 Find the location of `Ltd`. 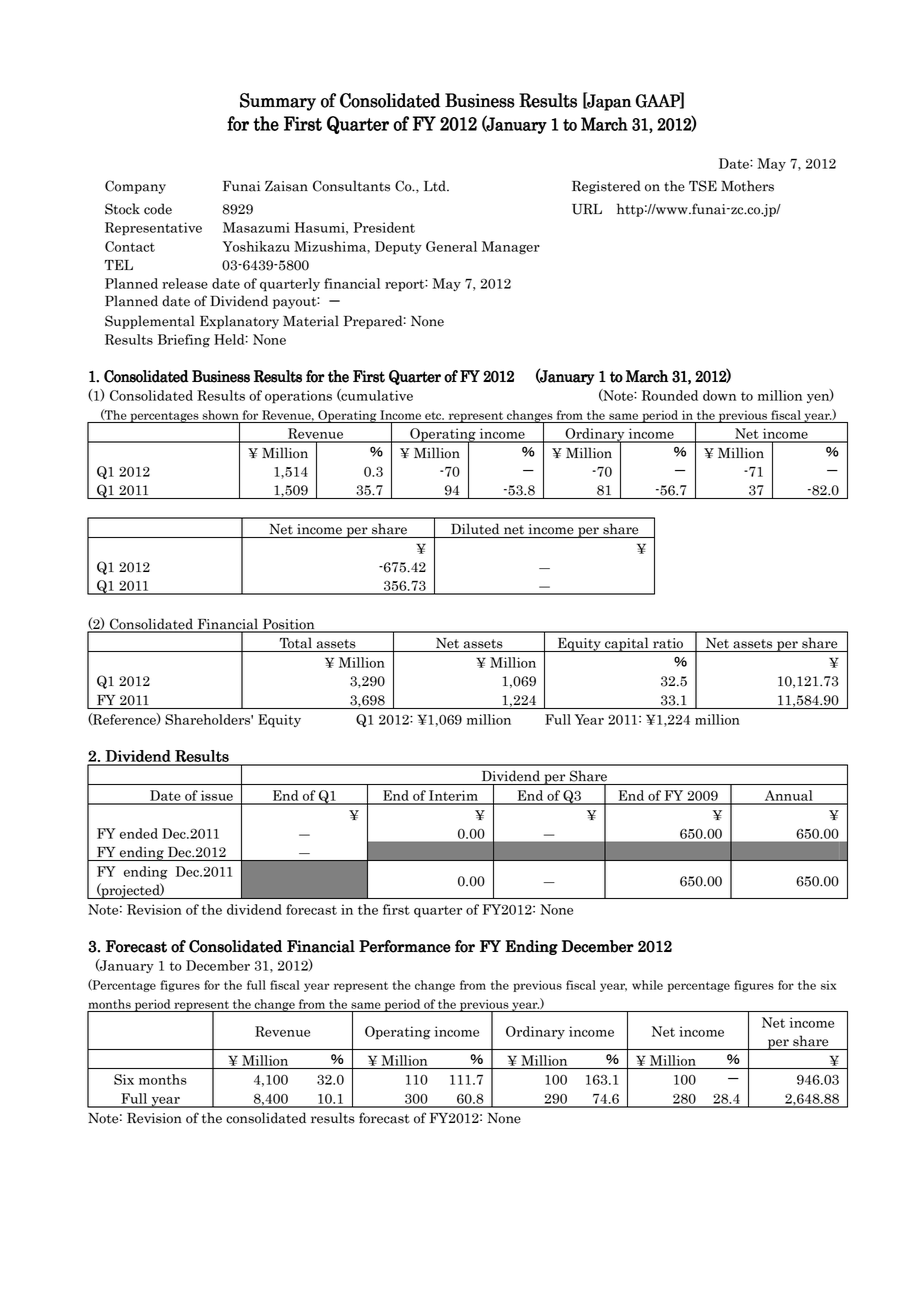

Ltd is located at coordinates (436, 186).
